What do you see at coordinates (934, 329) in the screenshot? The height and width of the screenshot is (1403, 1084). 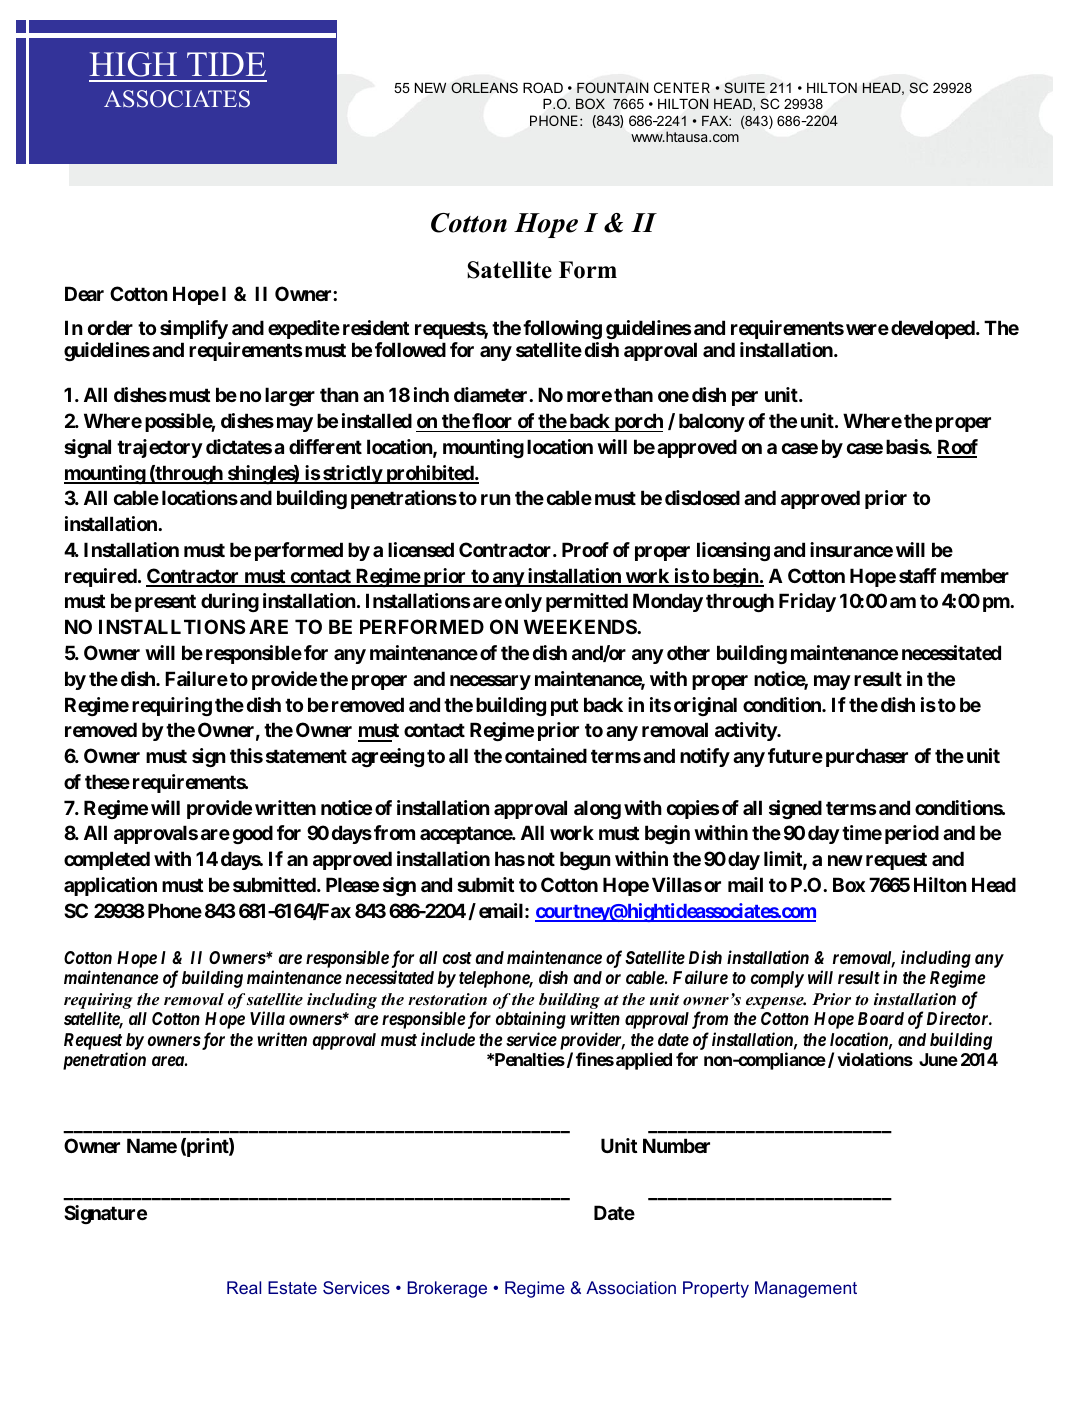 I see `developed` at bounding box center [934, 329].
